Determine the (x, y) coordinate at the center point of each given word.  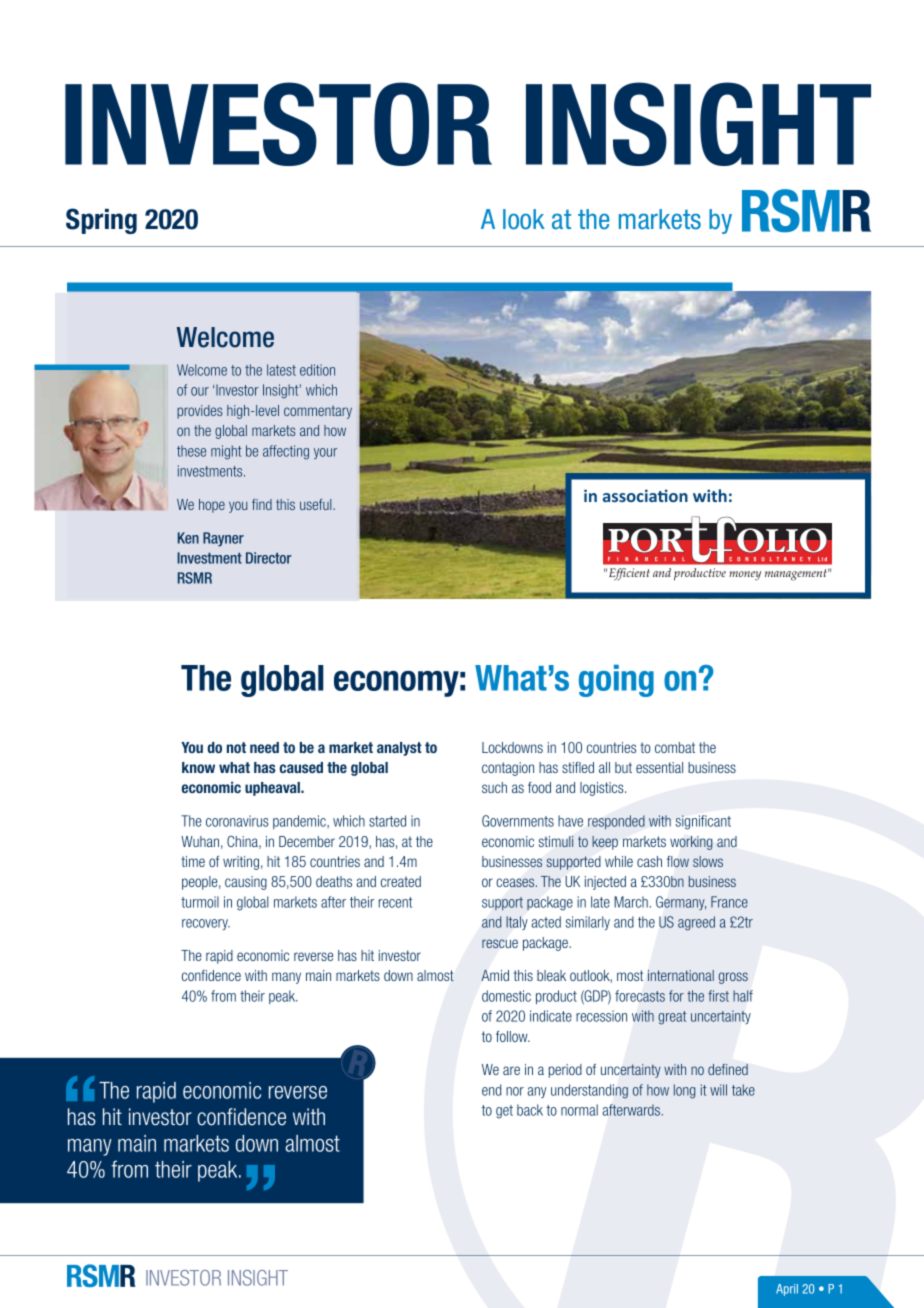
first (718, 996)
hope (212, 506)
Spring (101, 221)
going (616, 681)
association (645, 495)
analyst (399, 749)
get (504, 1112)
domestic (506, 996)
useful (317, 504)
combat (675, 747)
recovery (206, 924)
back (530, 1110)
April (787, 1290)
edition (317, 370)
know (198, 767)
